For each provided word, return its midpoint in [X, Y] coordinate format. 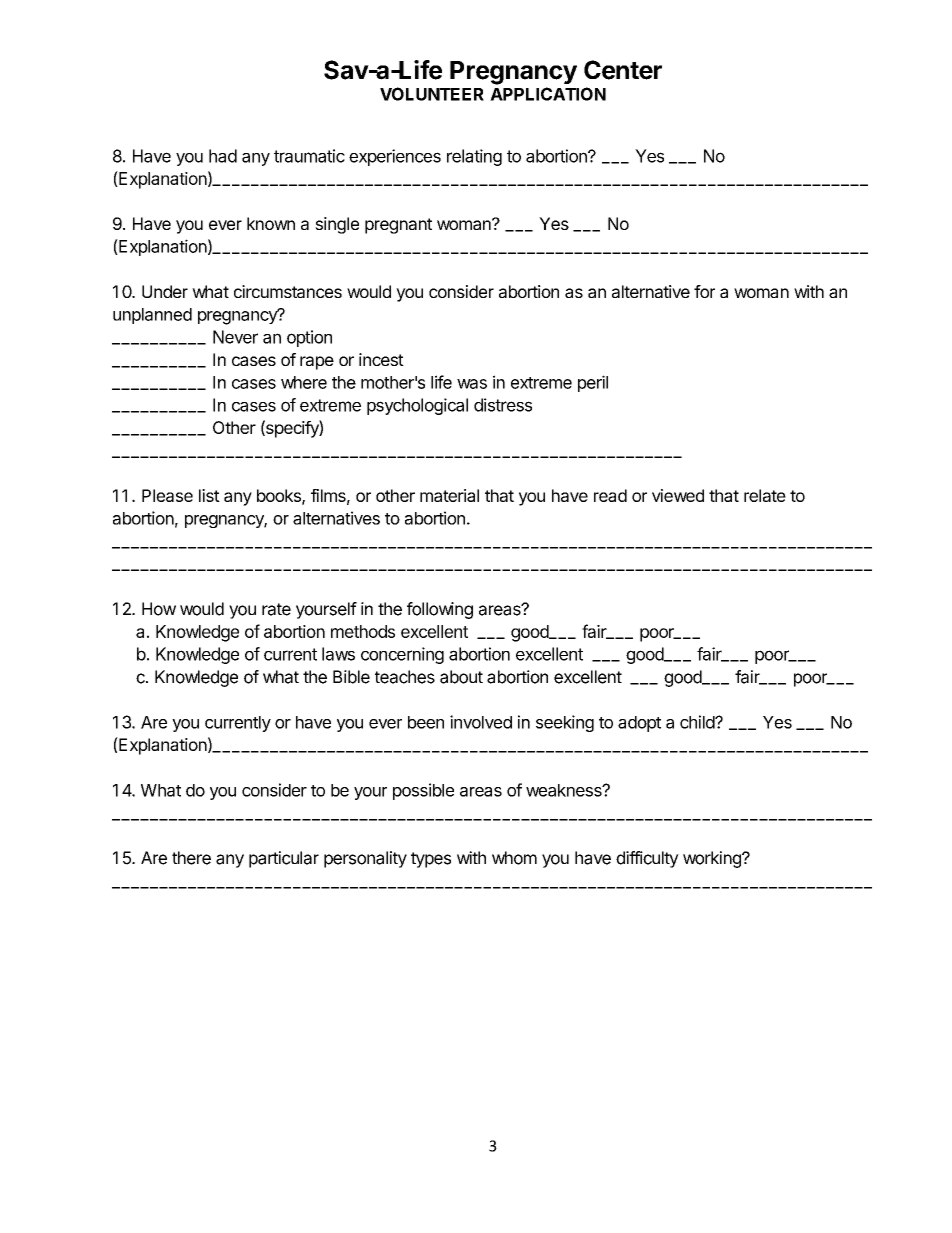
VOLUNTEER [432, 94]
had [223, 156]
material [449, 495]
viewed [678, 495]
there [191, 858]
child [698, 722]
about [461, 677]
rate [276, 609]
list [209, 495]
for [704, 291]
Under [165, 291]
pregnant [398, 226]
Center [623, 70]
